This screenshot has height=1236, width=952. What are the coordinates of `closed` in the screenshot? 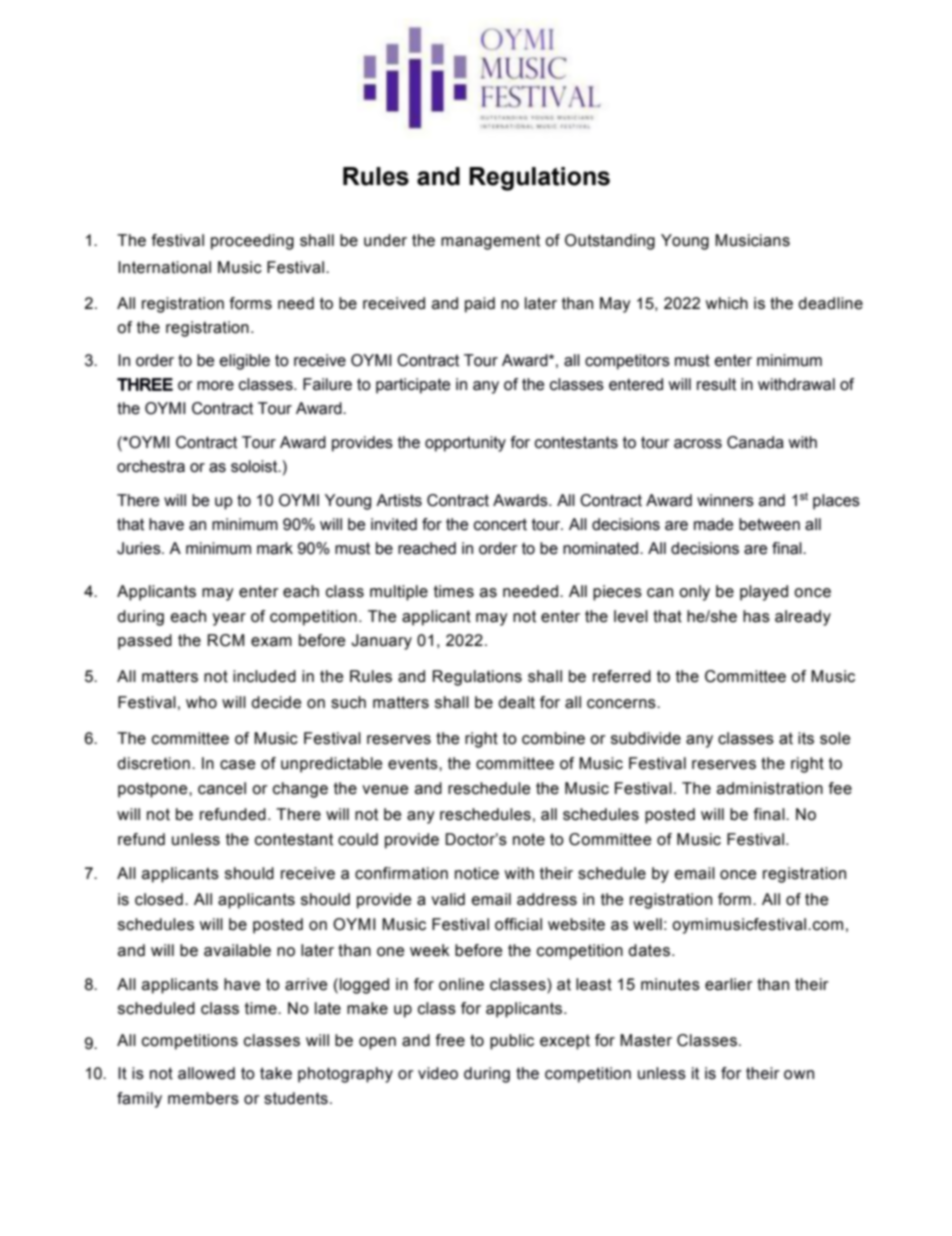 It's located at (159, 899).
